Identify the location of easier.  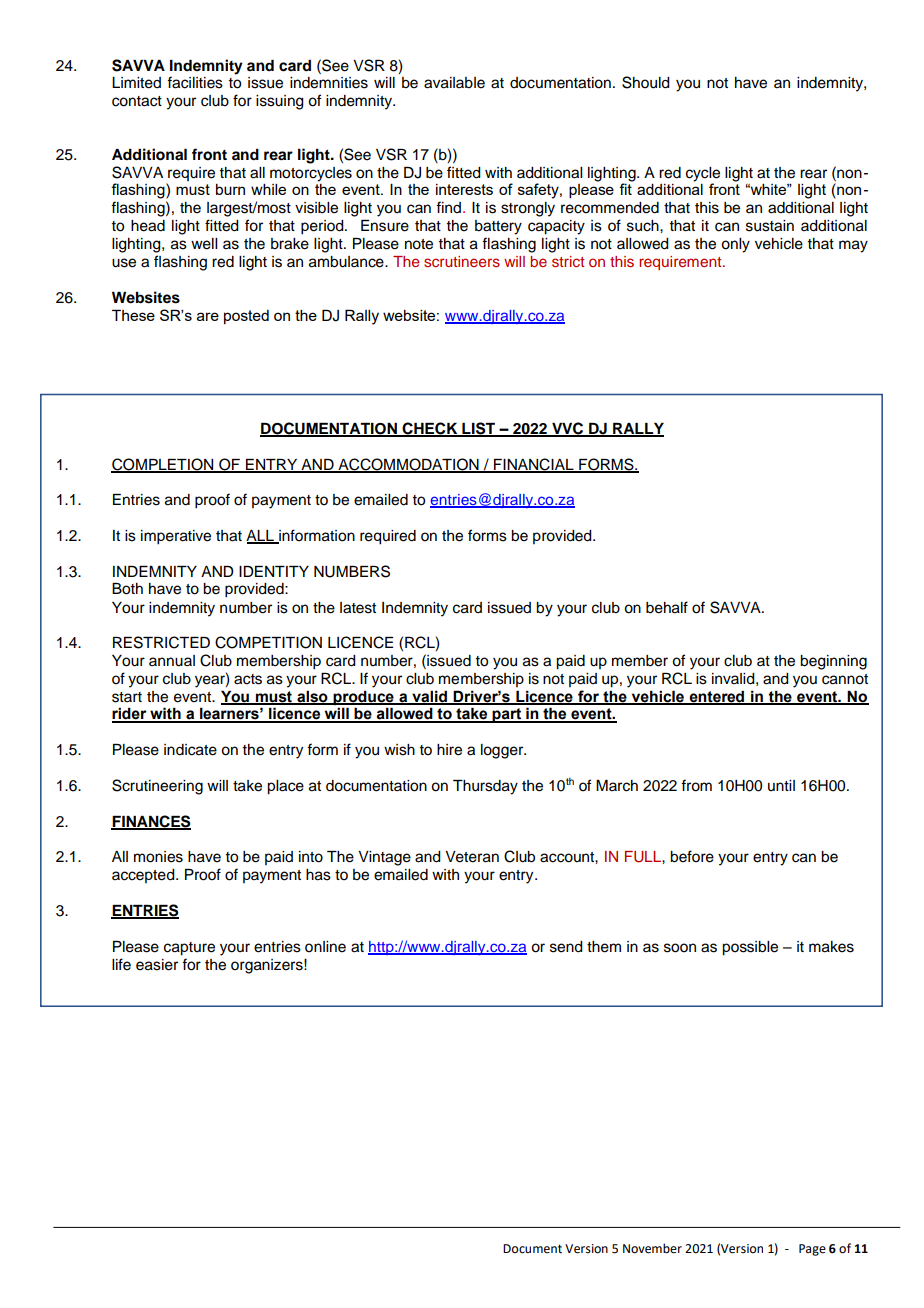
(157, 965).
